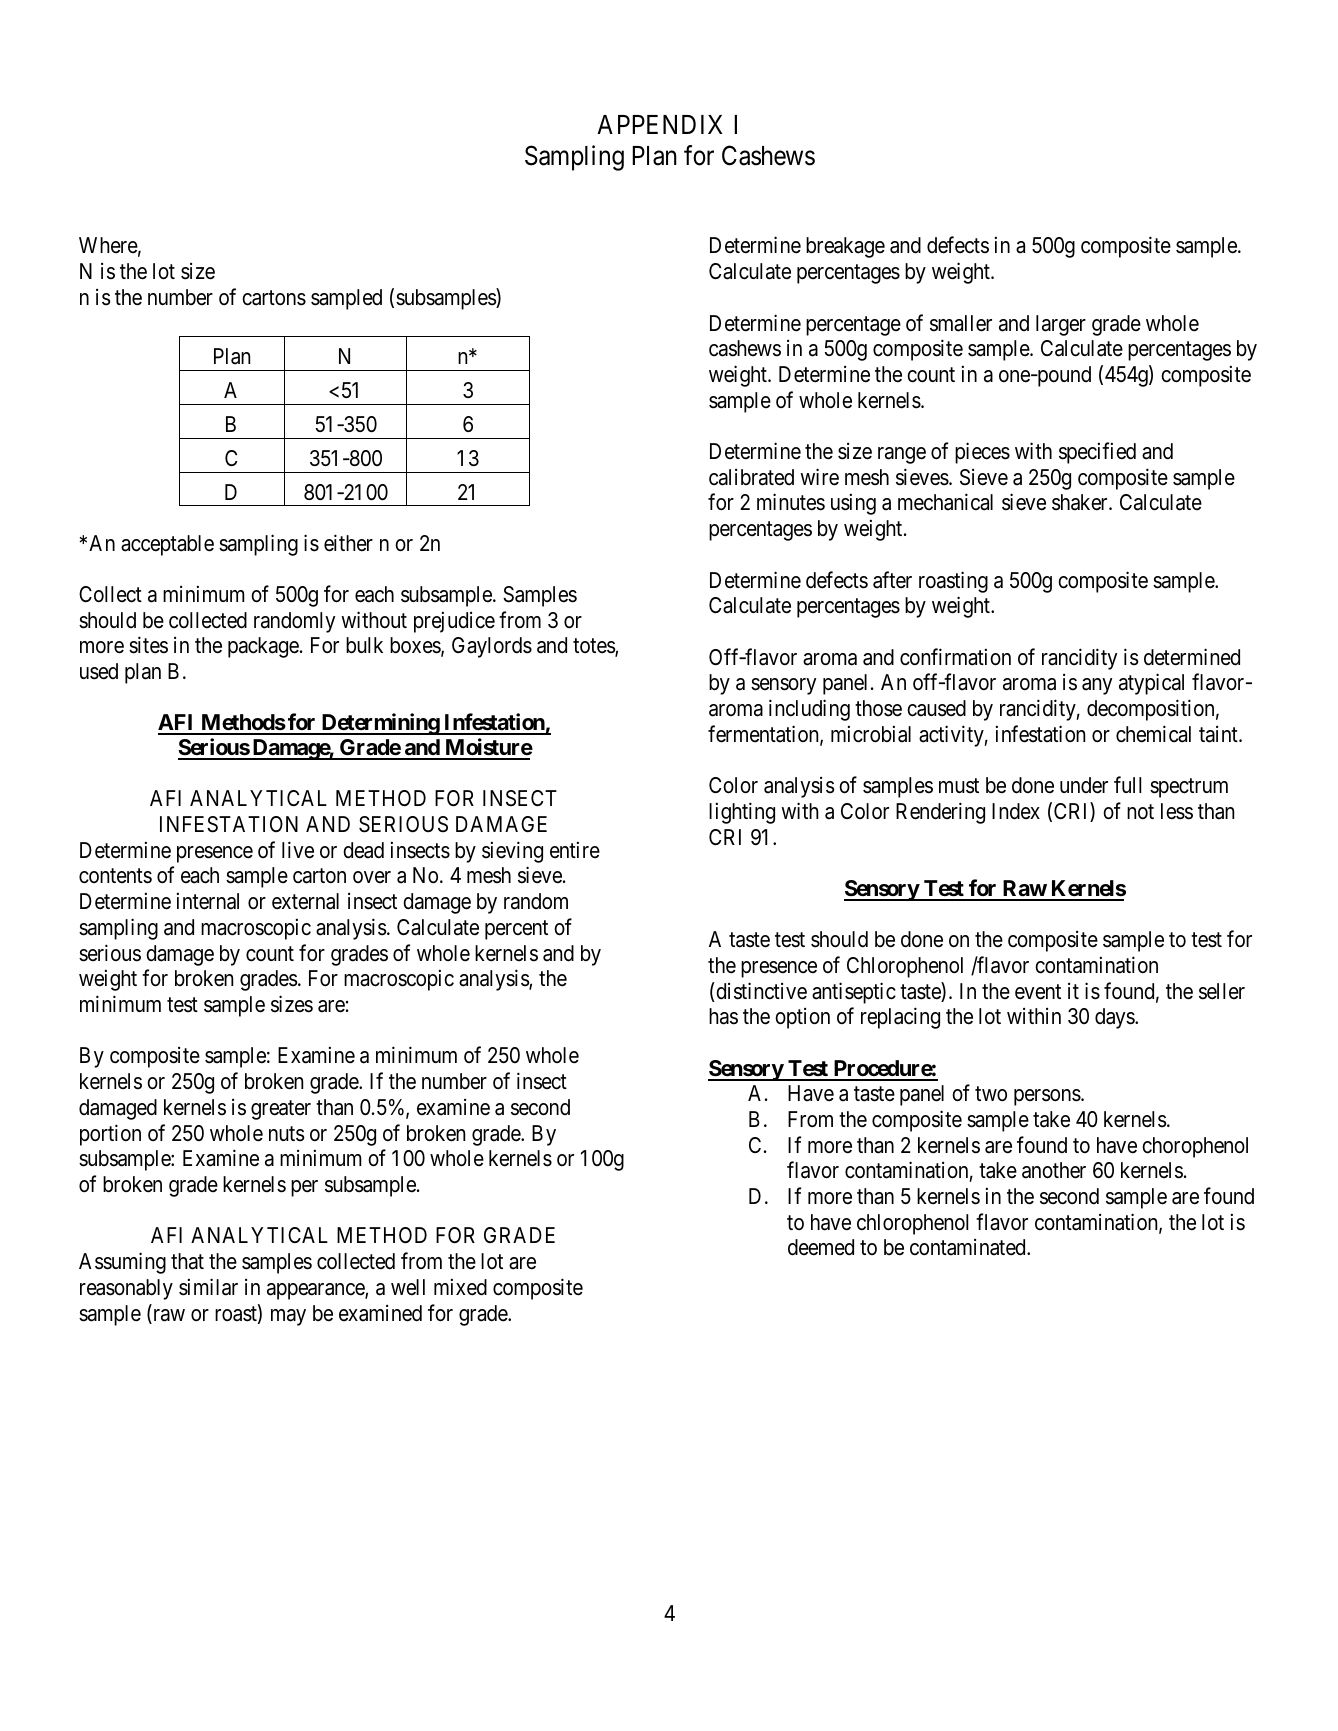  Describe the element at coordinates (723, 1016) in the page. I see `has` at that location.
